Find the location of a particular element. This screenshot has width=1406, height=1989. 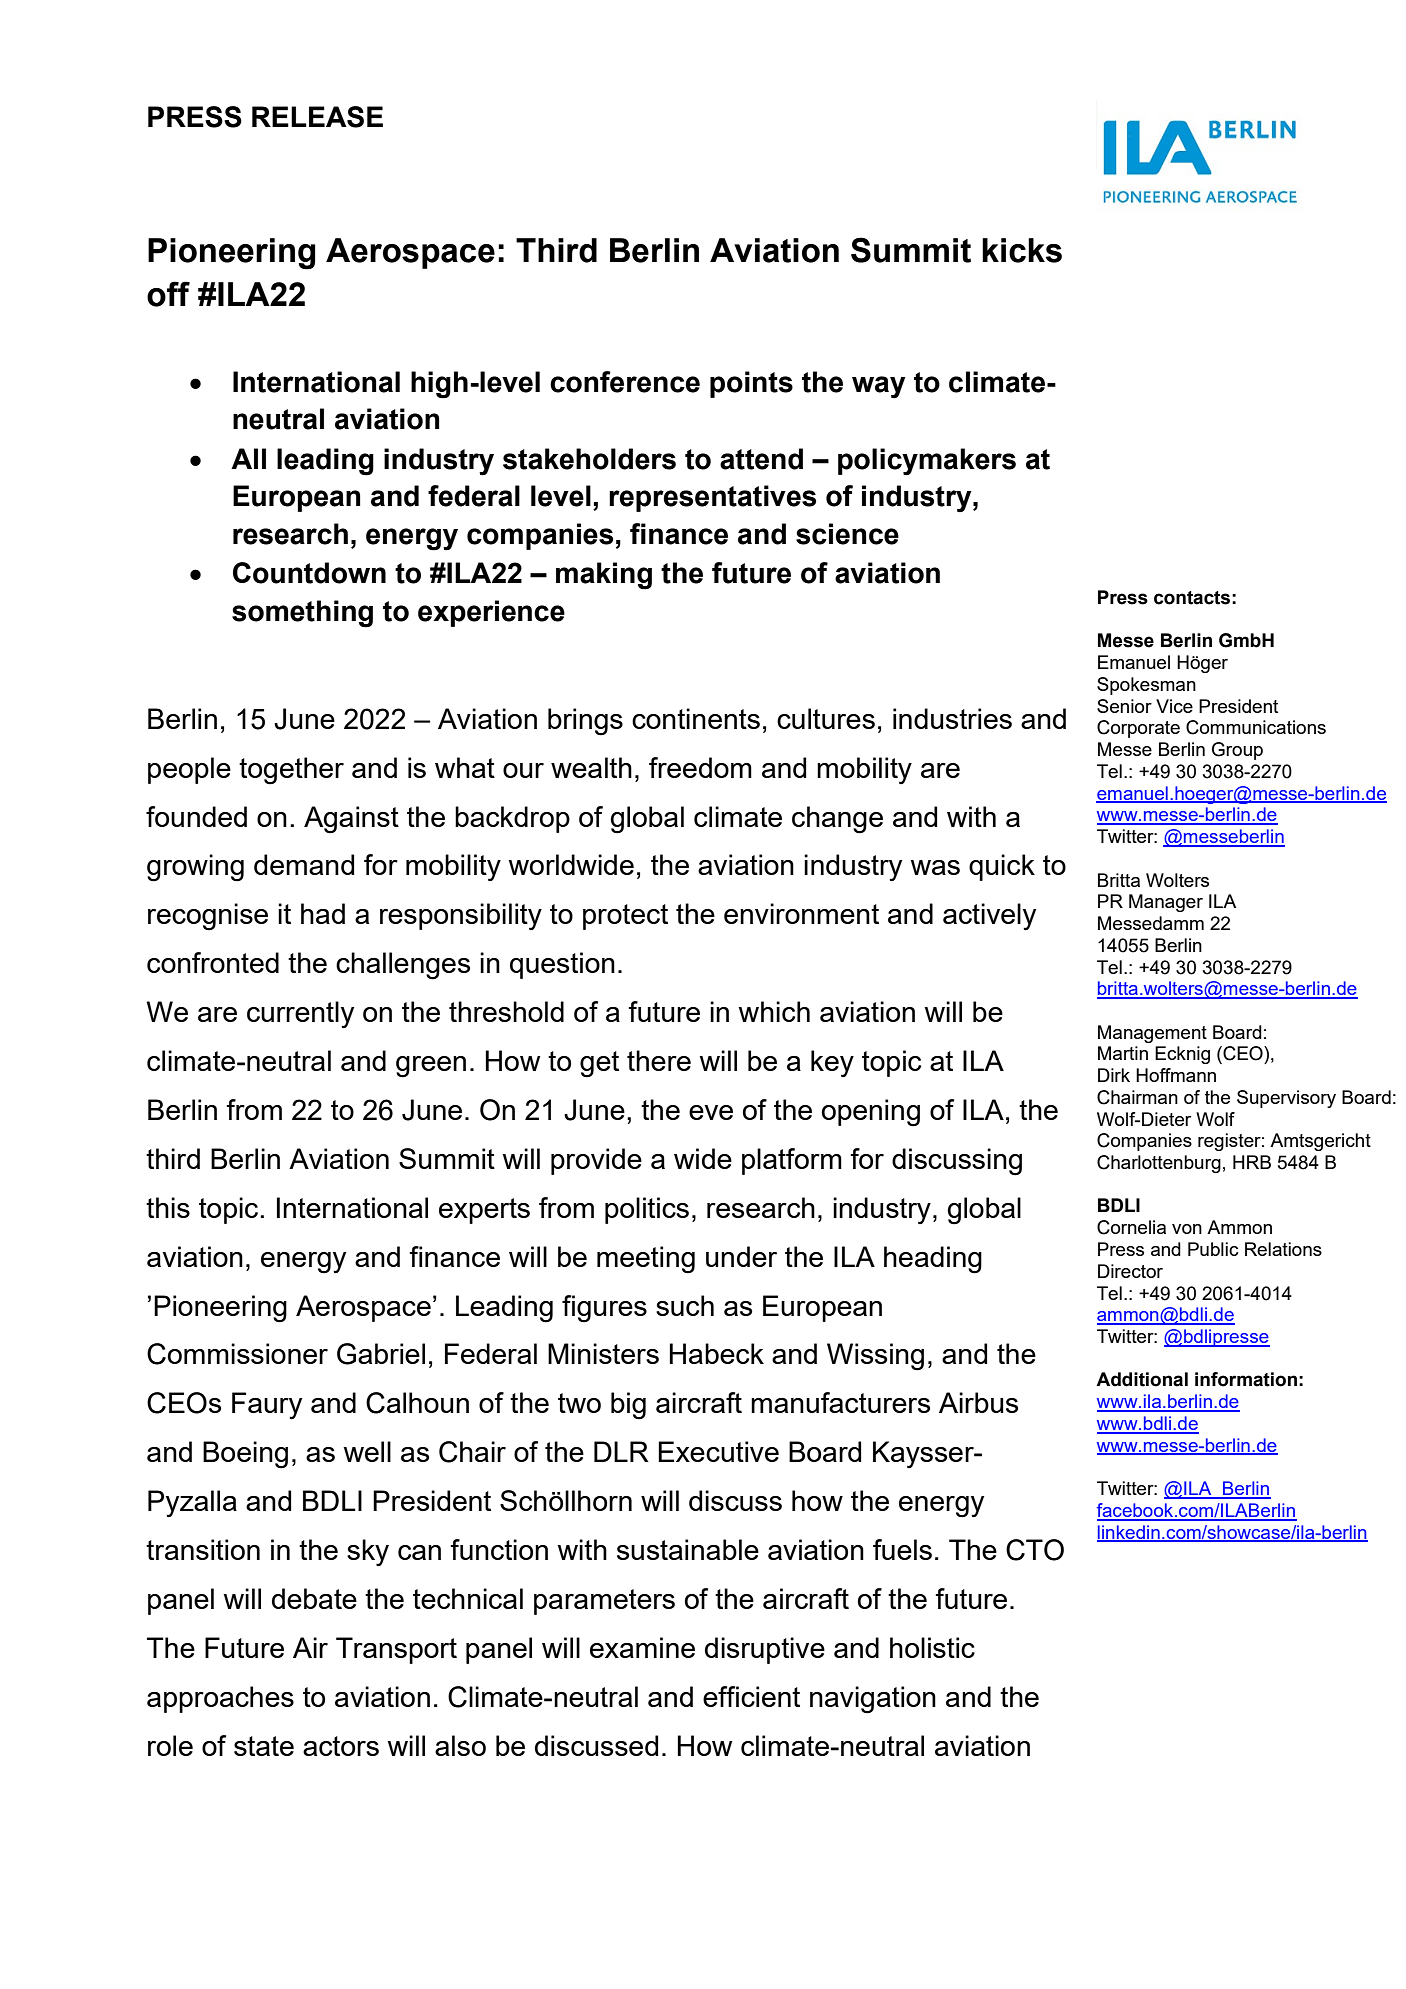

points is located at coordinates (751, 384).
